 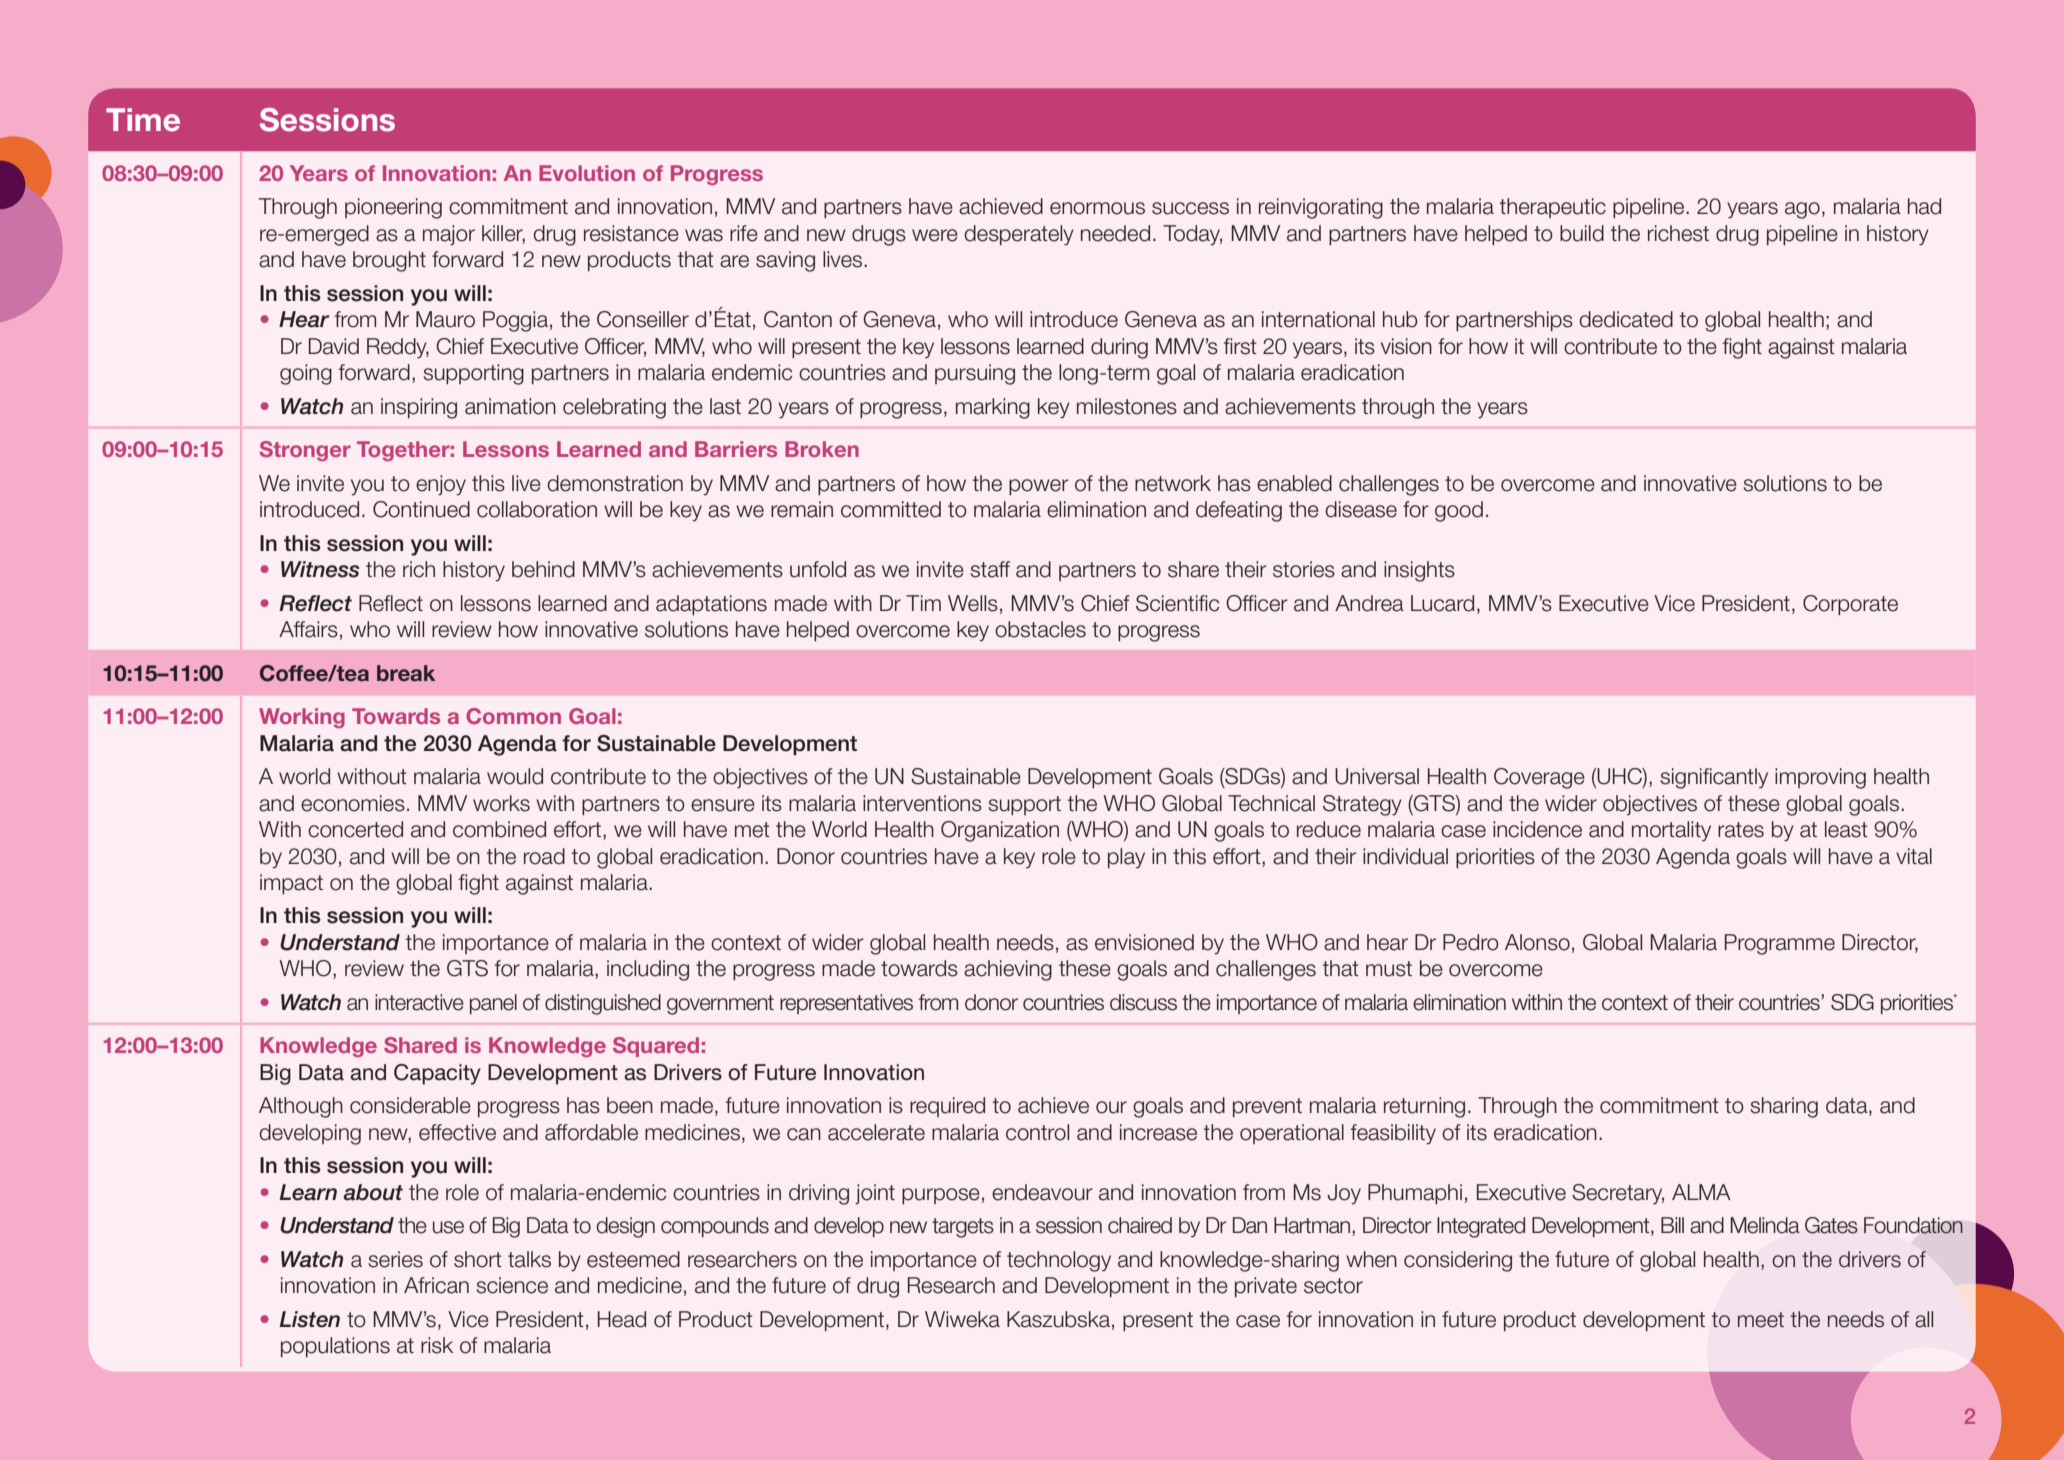 What do you see at coordinates (1802, 210) in the page?
I see `ago` at bounding box center [1802, 210].
